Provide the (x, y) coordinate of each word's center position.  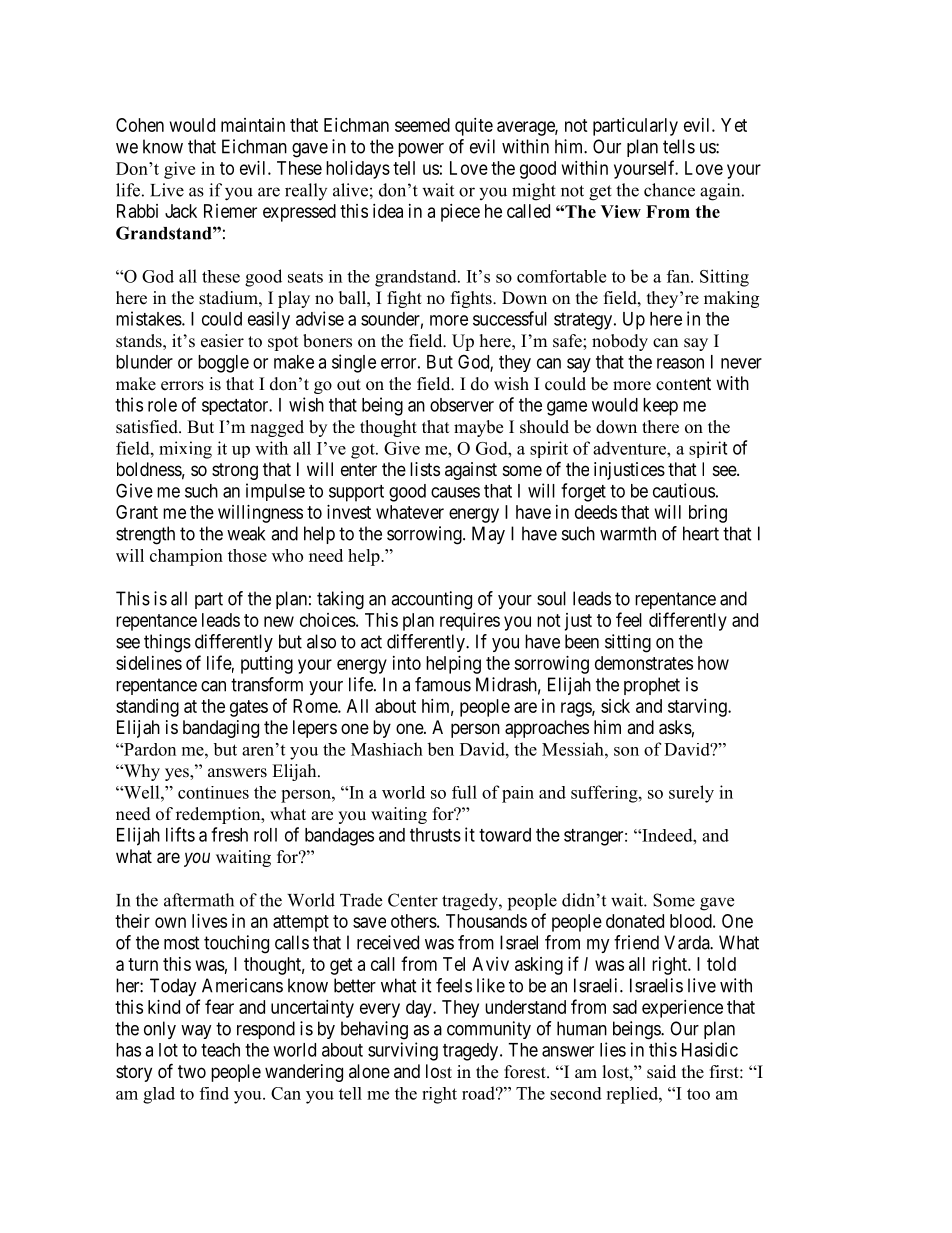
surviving (403, 1051)
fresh (229, 834)
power (421, 150)
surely (691, 794)
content (683, 384)
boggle (223, 364)
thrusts (435, 835)
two (192, 1071)
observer (462, 405)
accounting (431, 600)
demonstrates (644, 663)
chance (669, 190)
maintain (253, 125)
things (167, 643)
